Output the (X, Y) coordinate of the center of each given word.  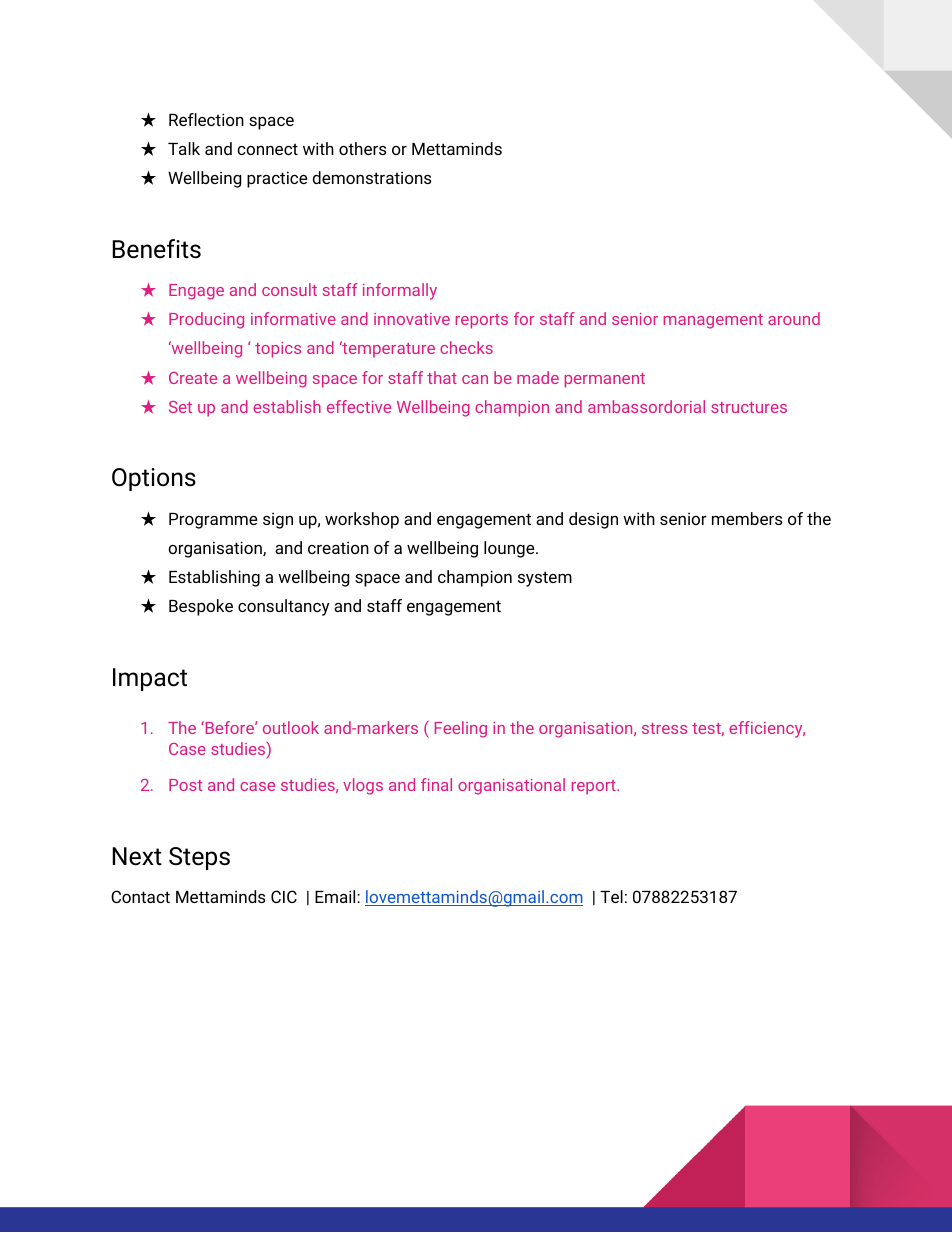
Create (193, 378)
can (475, 379)
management (713, 321)
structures (749, 407)
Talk (184, 148)
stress (664, 728)
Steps (199, 858)
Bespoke (201, 607)
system (545, 579)
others (362, 148)
